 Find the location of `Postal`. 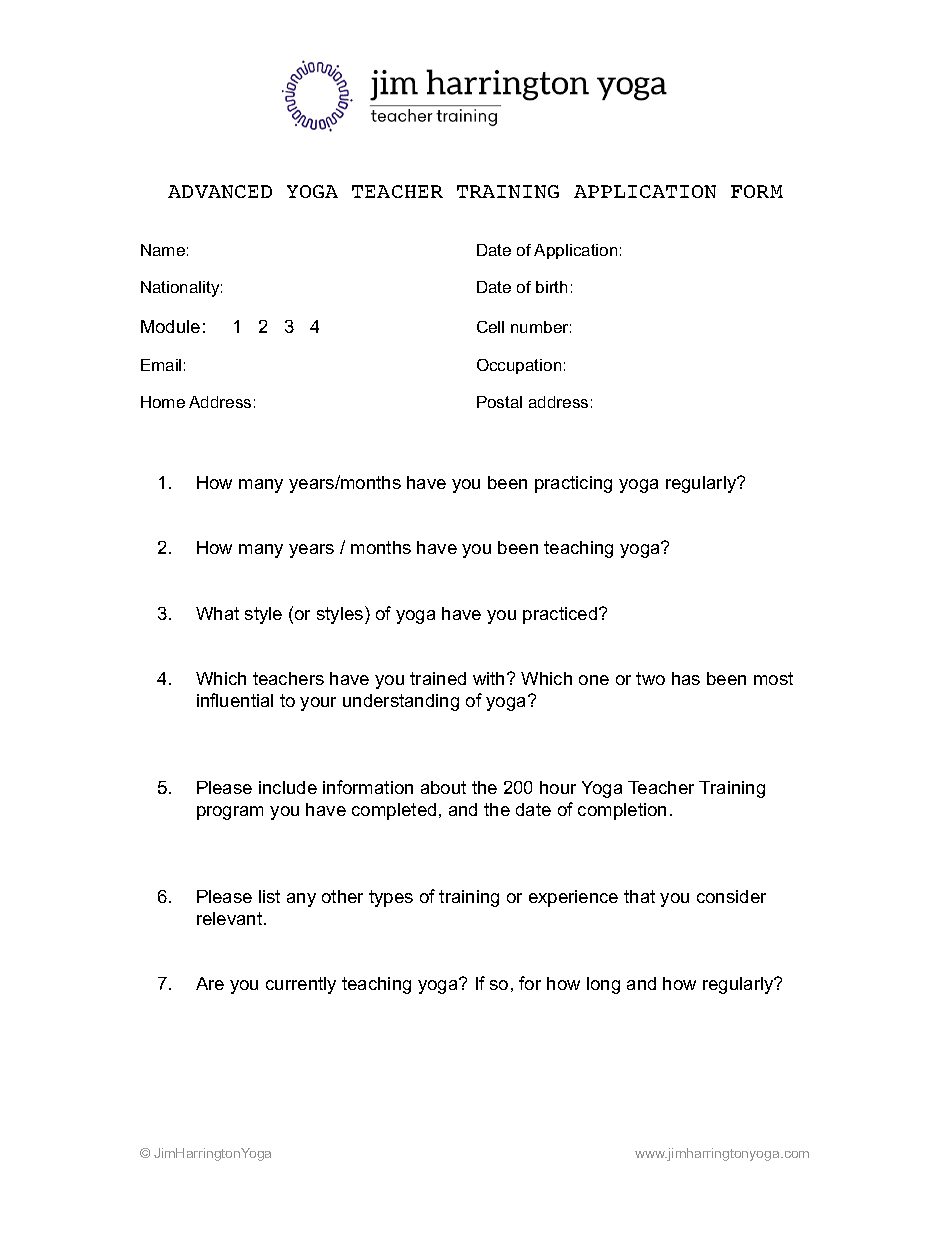

Postal is located at coordinates (499, 402).
